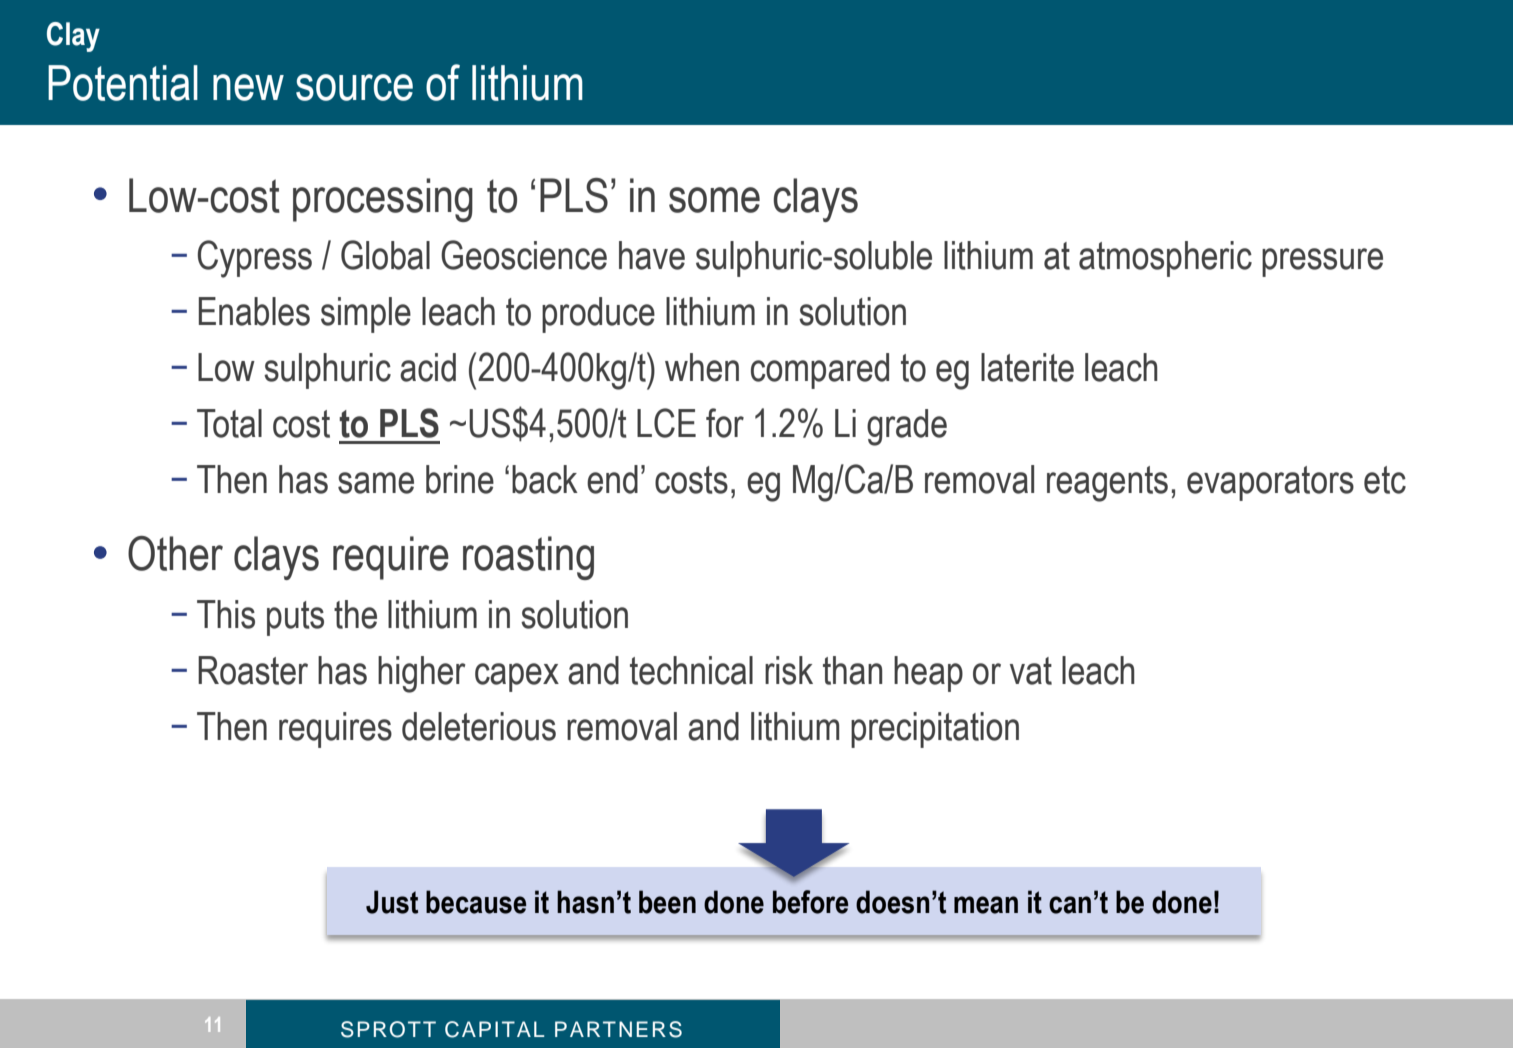 The height and width of the image is (1048, 1513). I want to click on some, so click(714, 200).
